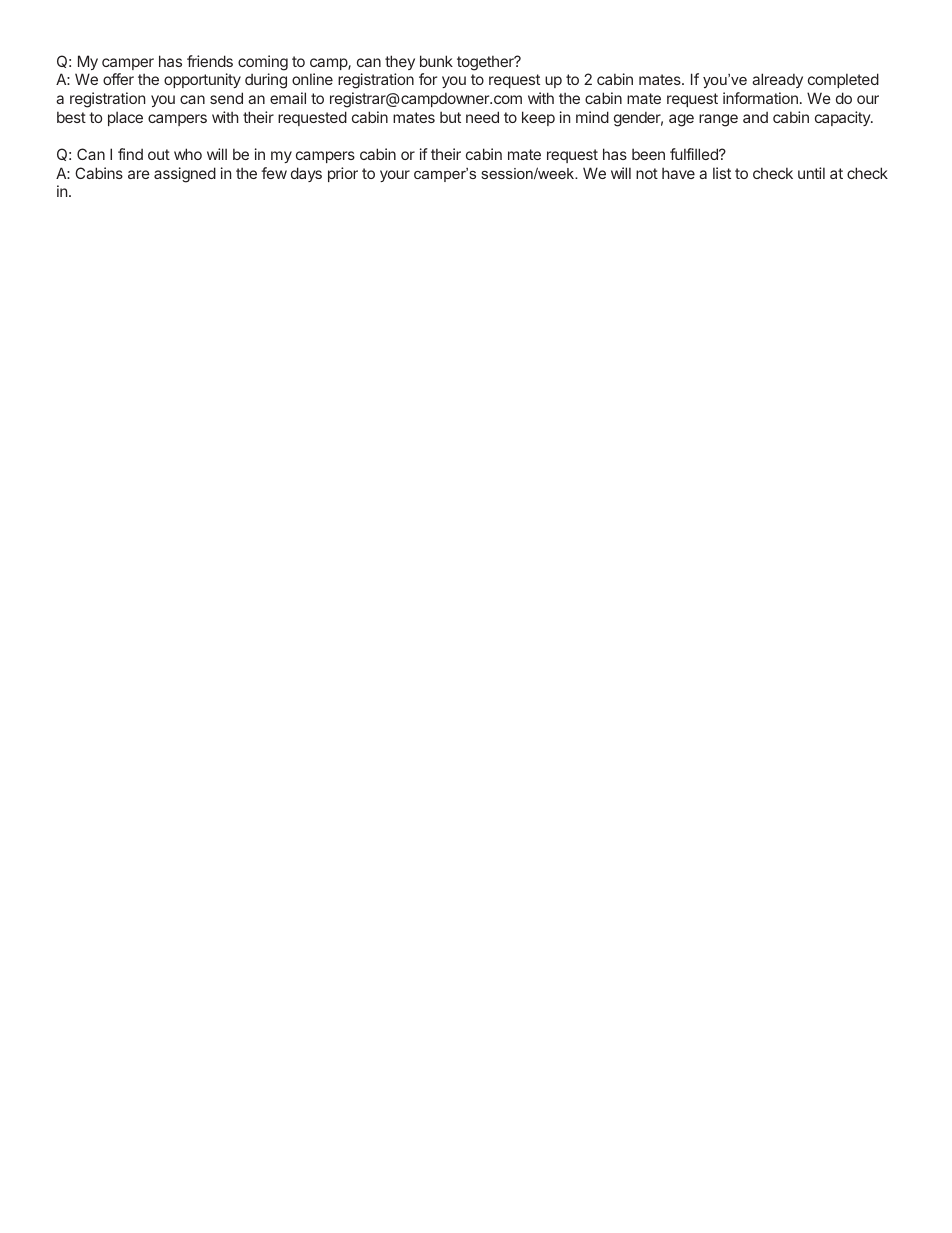 The width and height of the screenshot is (952, 1233). What do you see at coordinates (755, 117) in the screenshot?
I see `and` at bounding box center [755, 117].
